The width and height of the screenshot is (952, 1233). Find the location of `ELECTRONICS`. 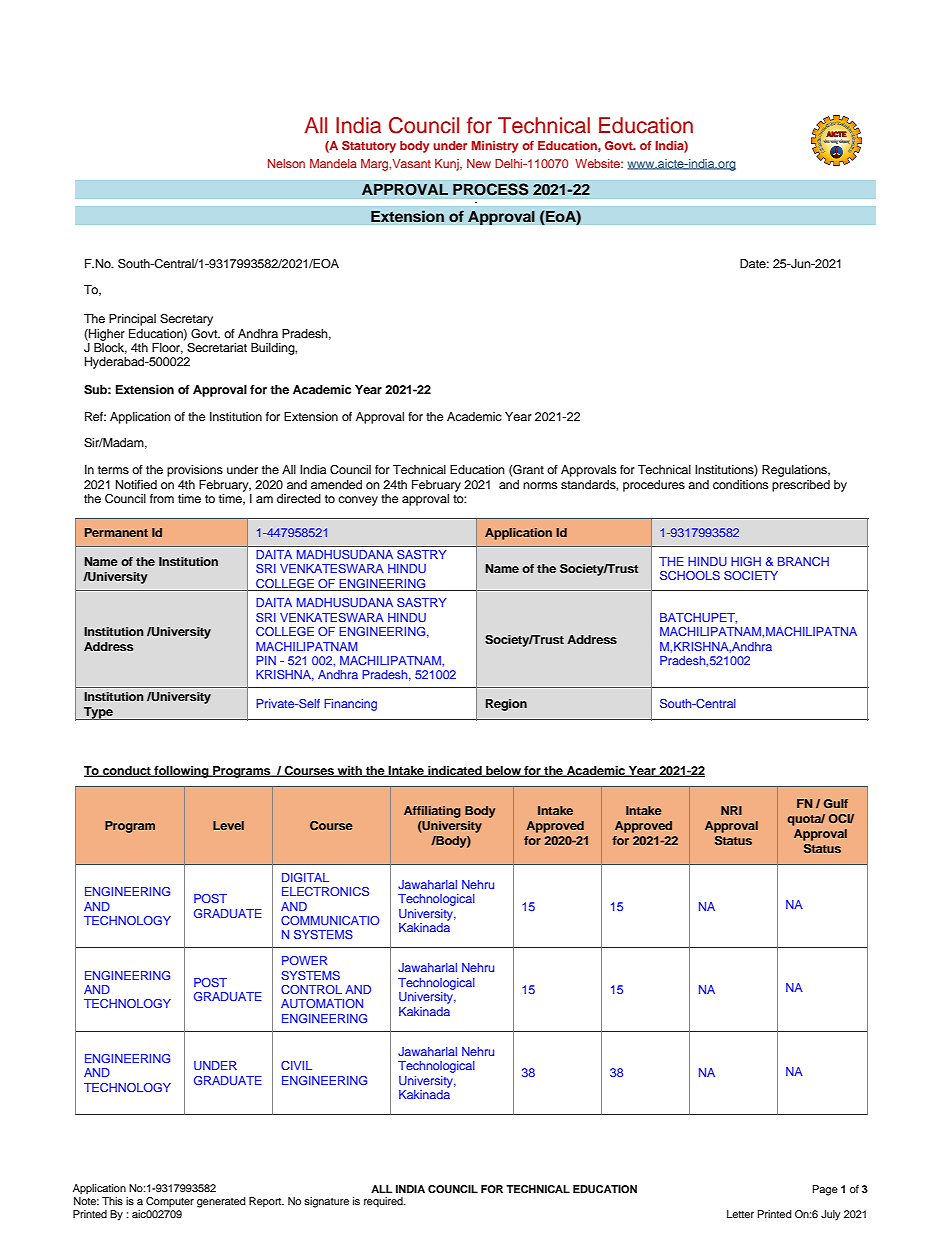

ELECTRONICS is located at coordinates (325, 891).
